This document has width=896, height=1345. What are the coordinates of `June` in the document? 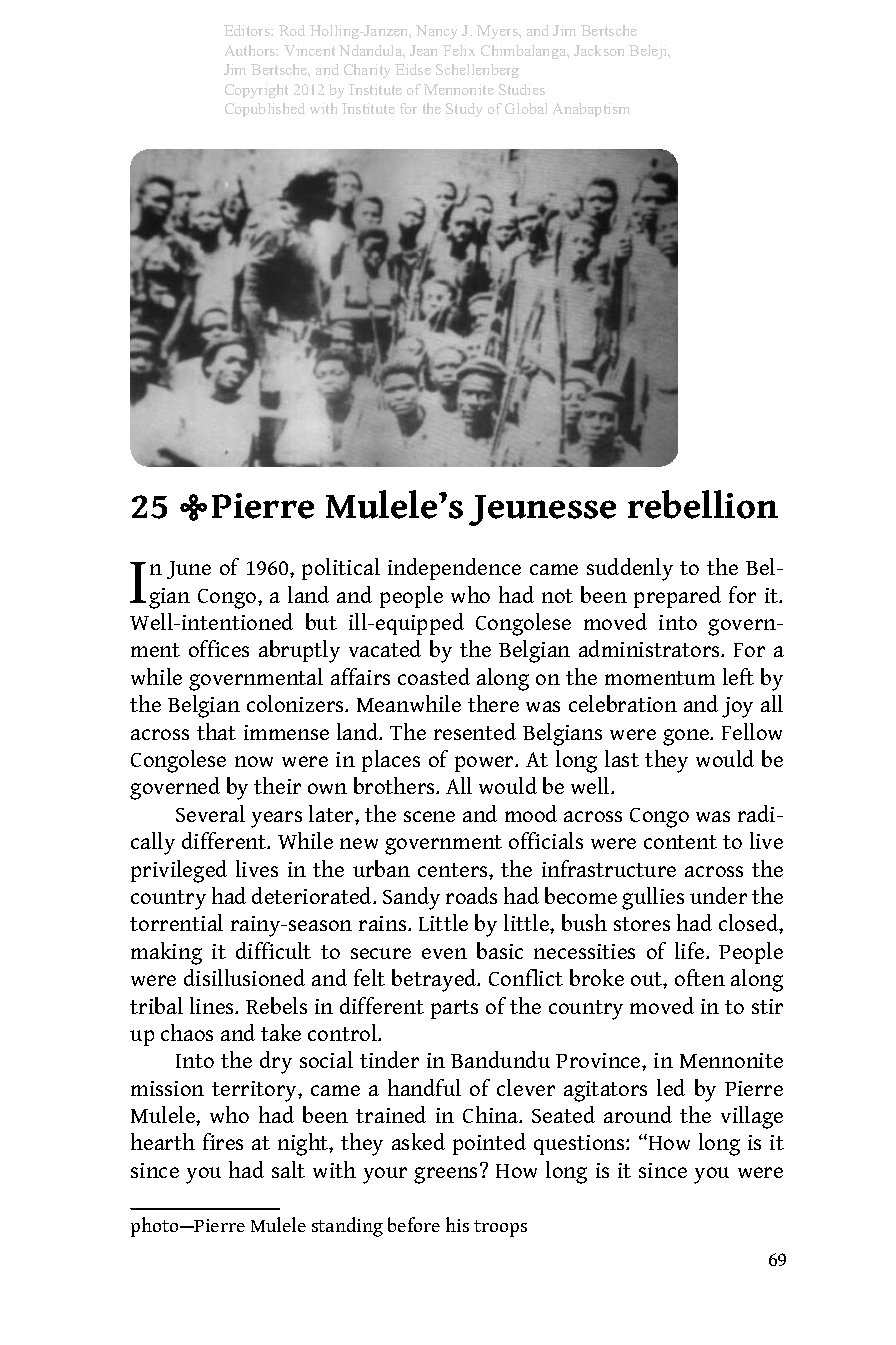 It's located at (189, 570).
